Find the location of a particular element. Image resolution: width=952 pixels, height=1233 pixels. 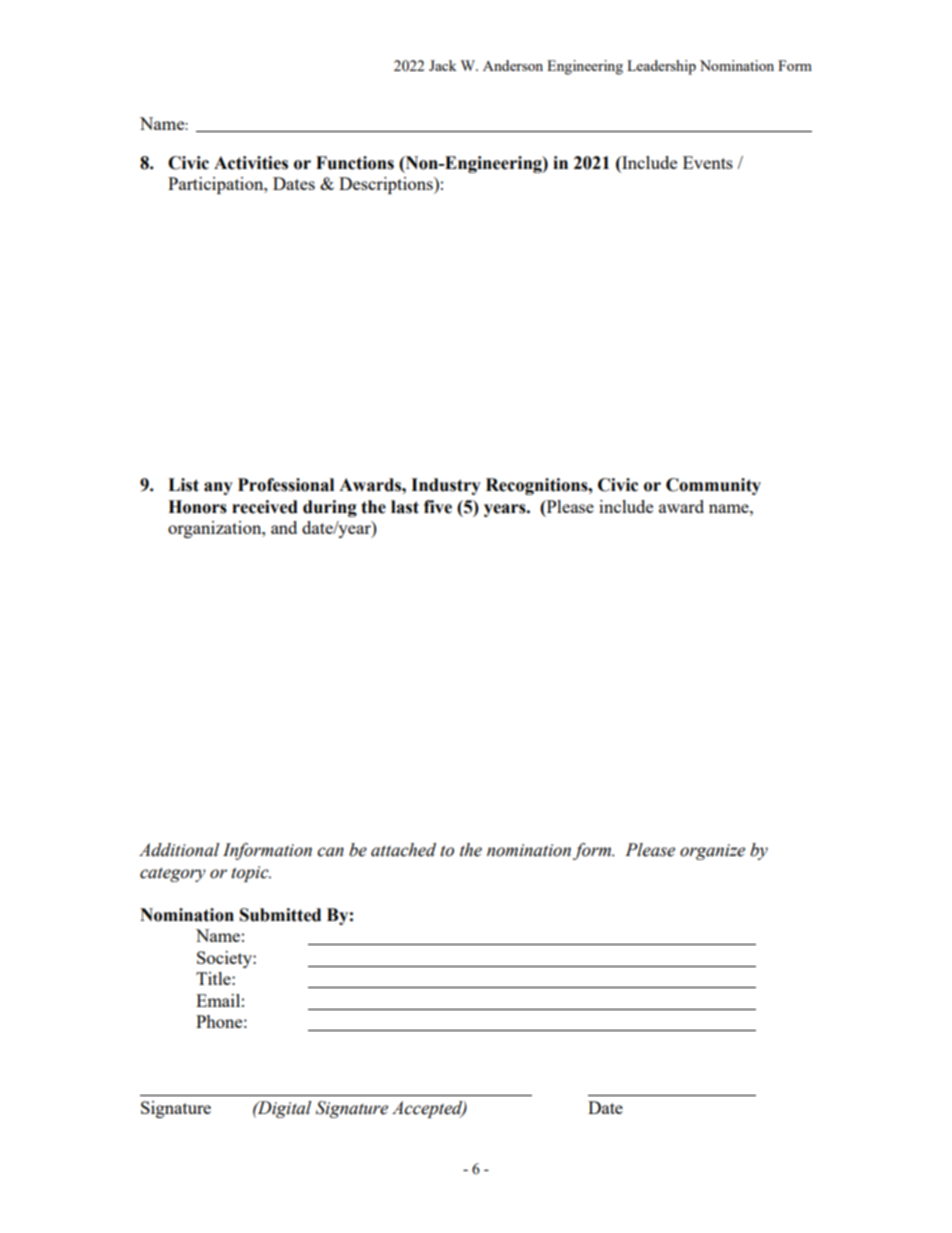

any is located at coordinates (218, 488).
